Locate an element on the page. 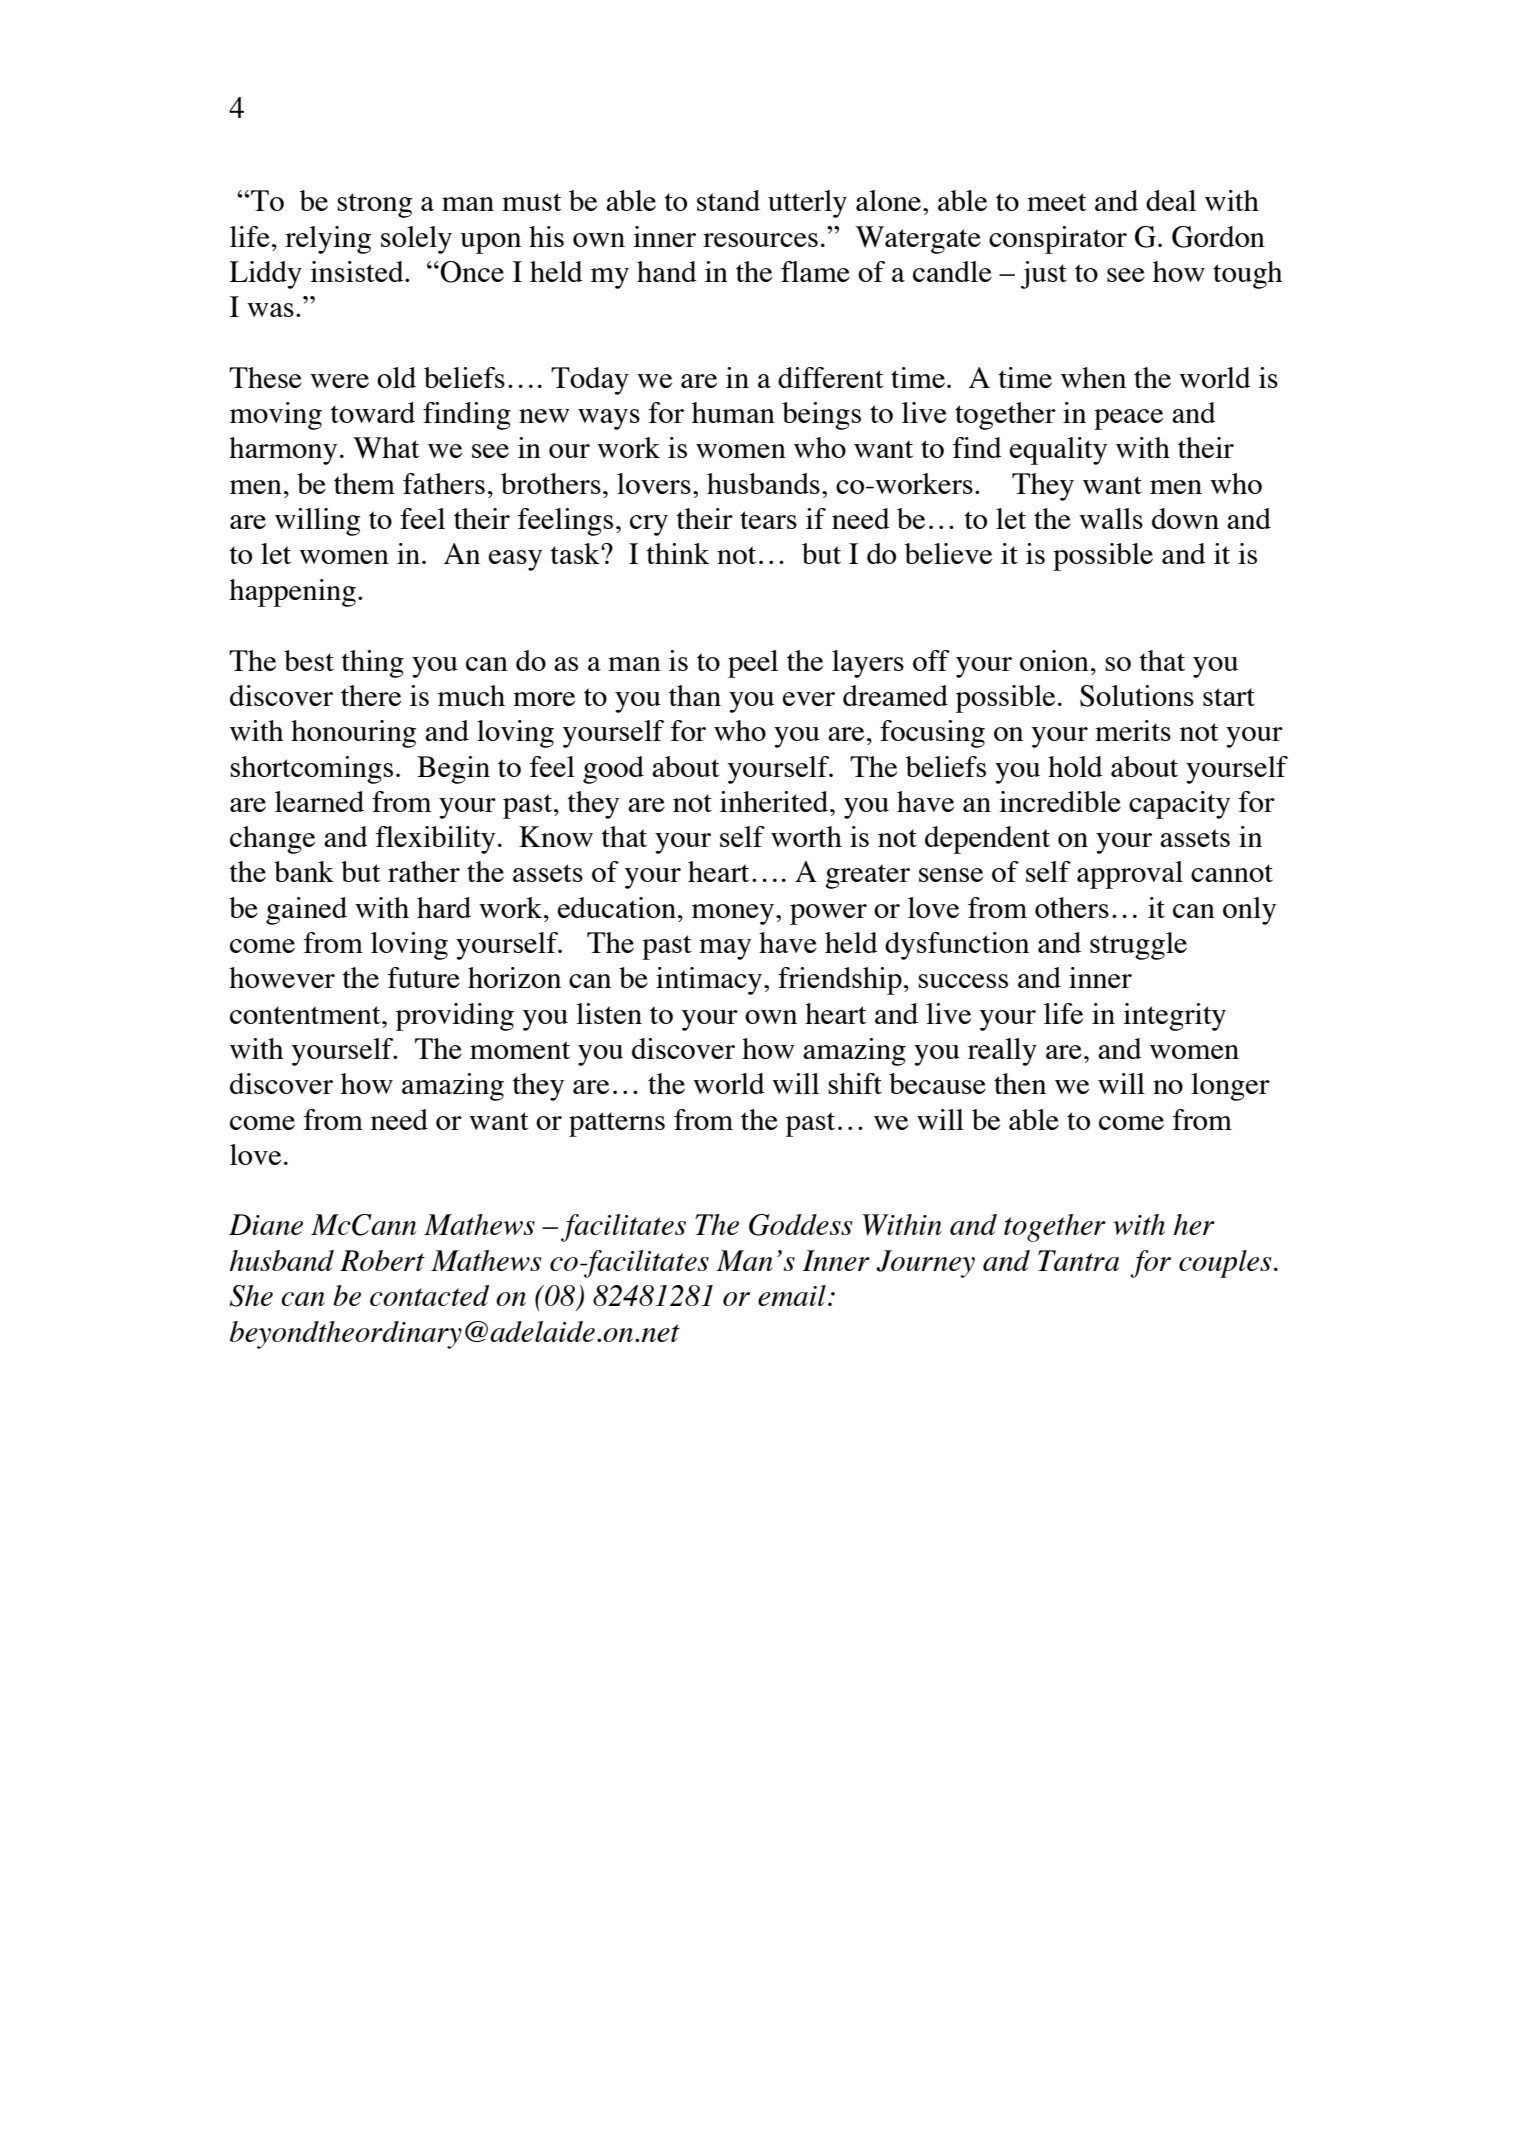  relying is located at coordinates (328, 240).
